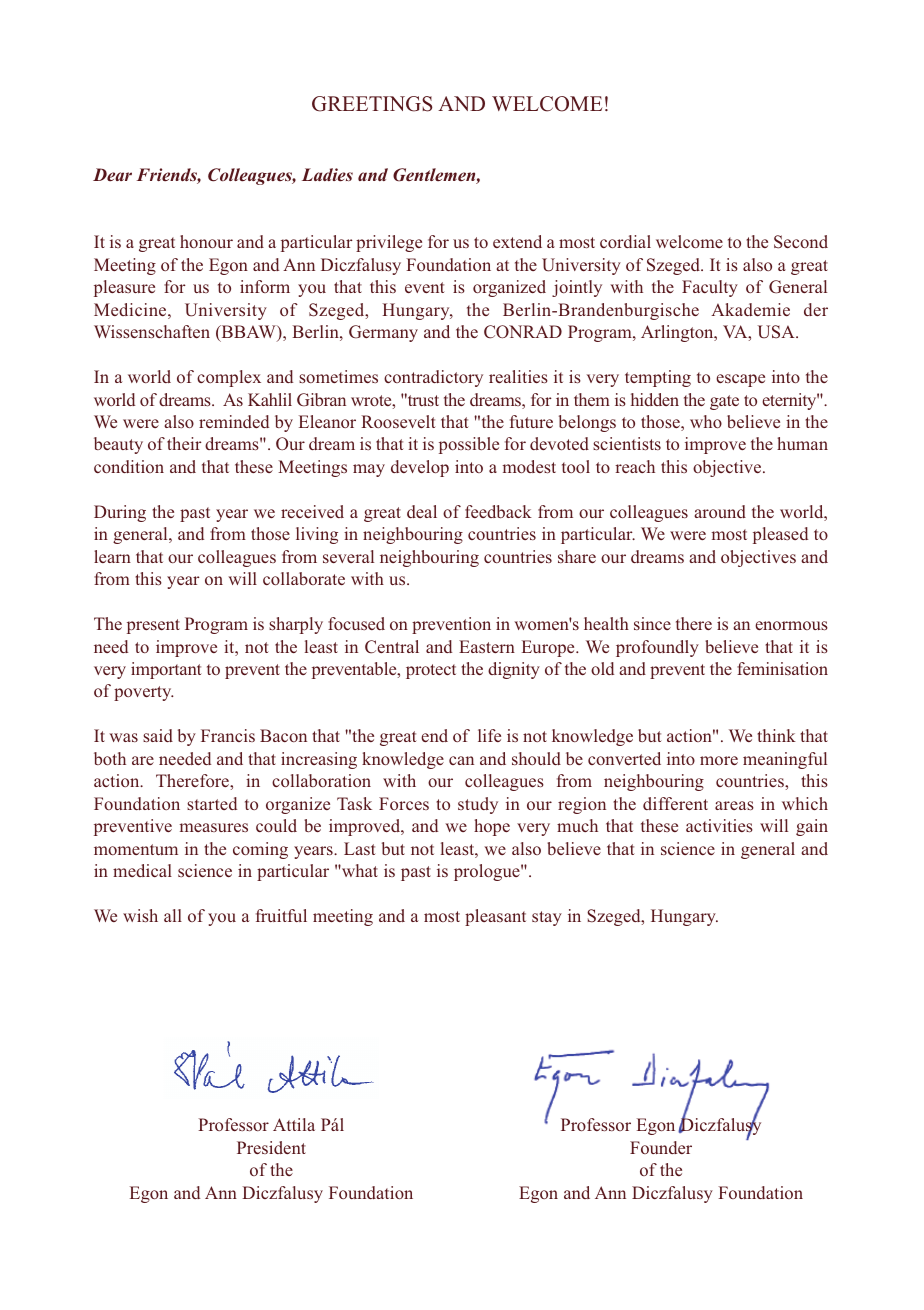  Describe the element at coordinates (112, 174) in the screenshot. I see `Dear` at that location.
